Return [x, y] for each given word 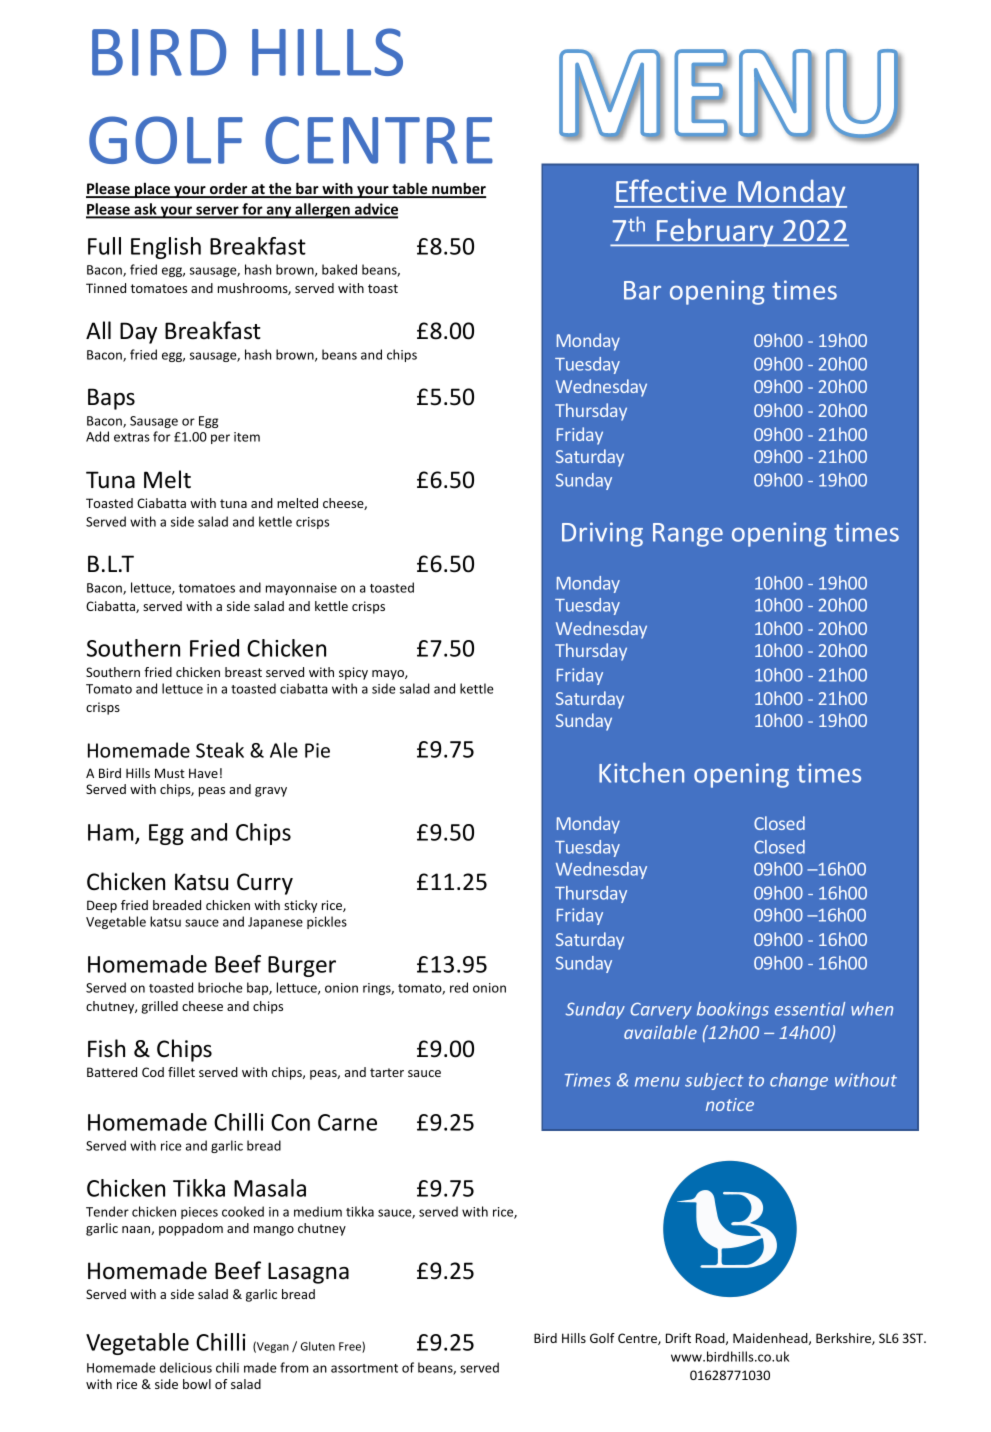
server [217, 211]
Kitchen [641, 772]
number [458, 189]
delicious [186, 1367]
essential [810, 1009]
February [715, 232]
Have [203, 773]
